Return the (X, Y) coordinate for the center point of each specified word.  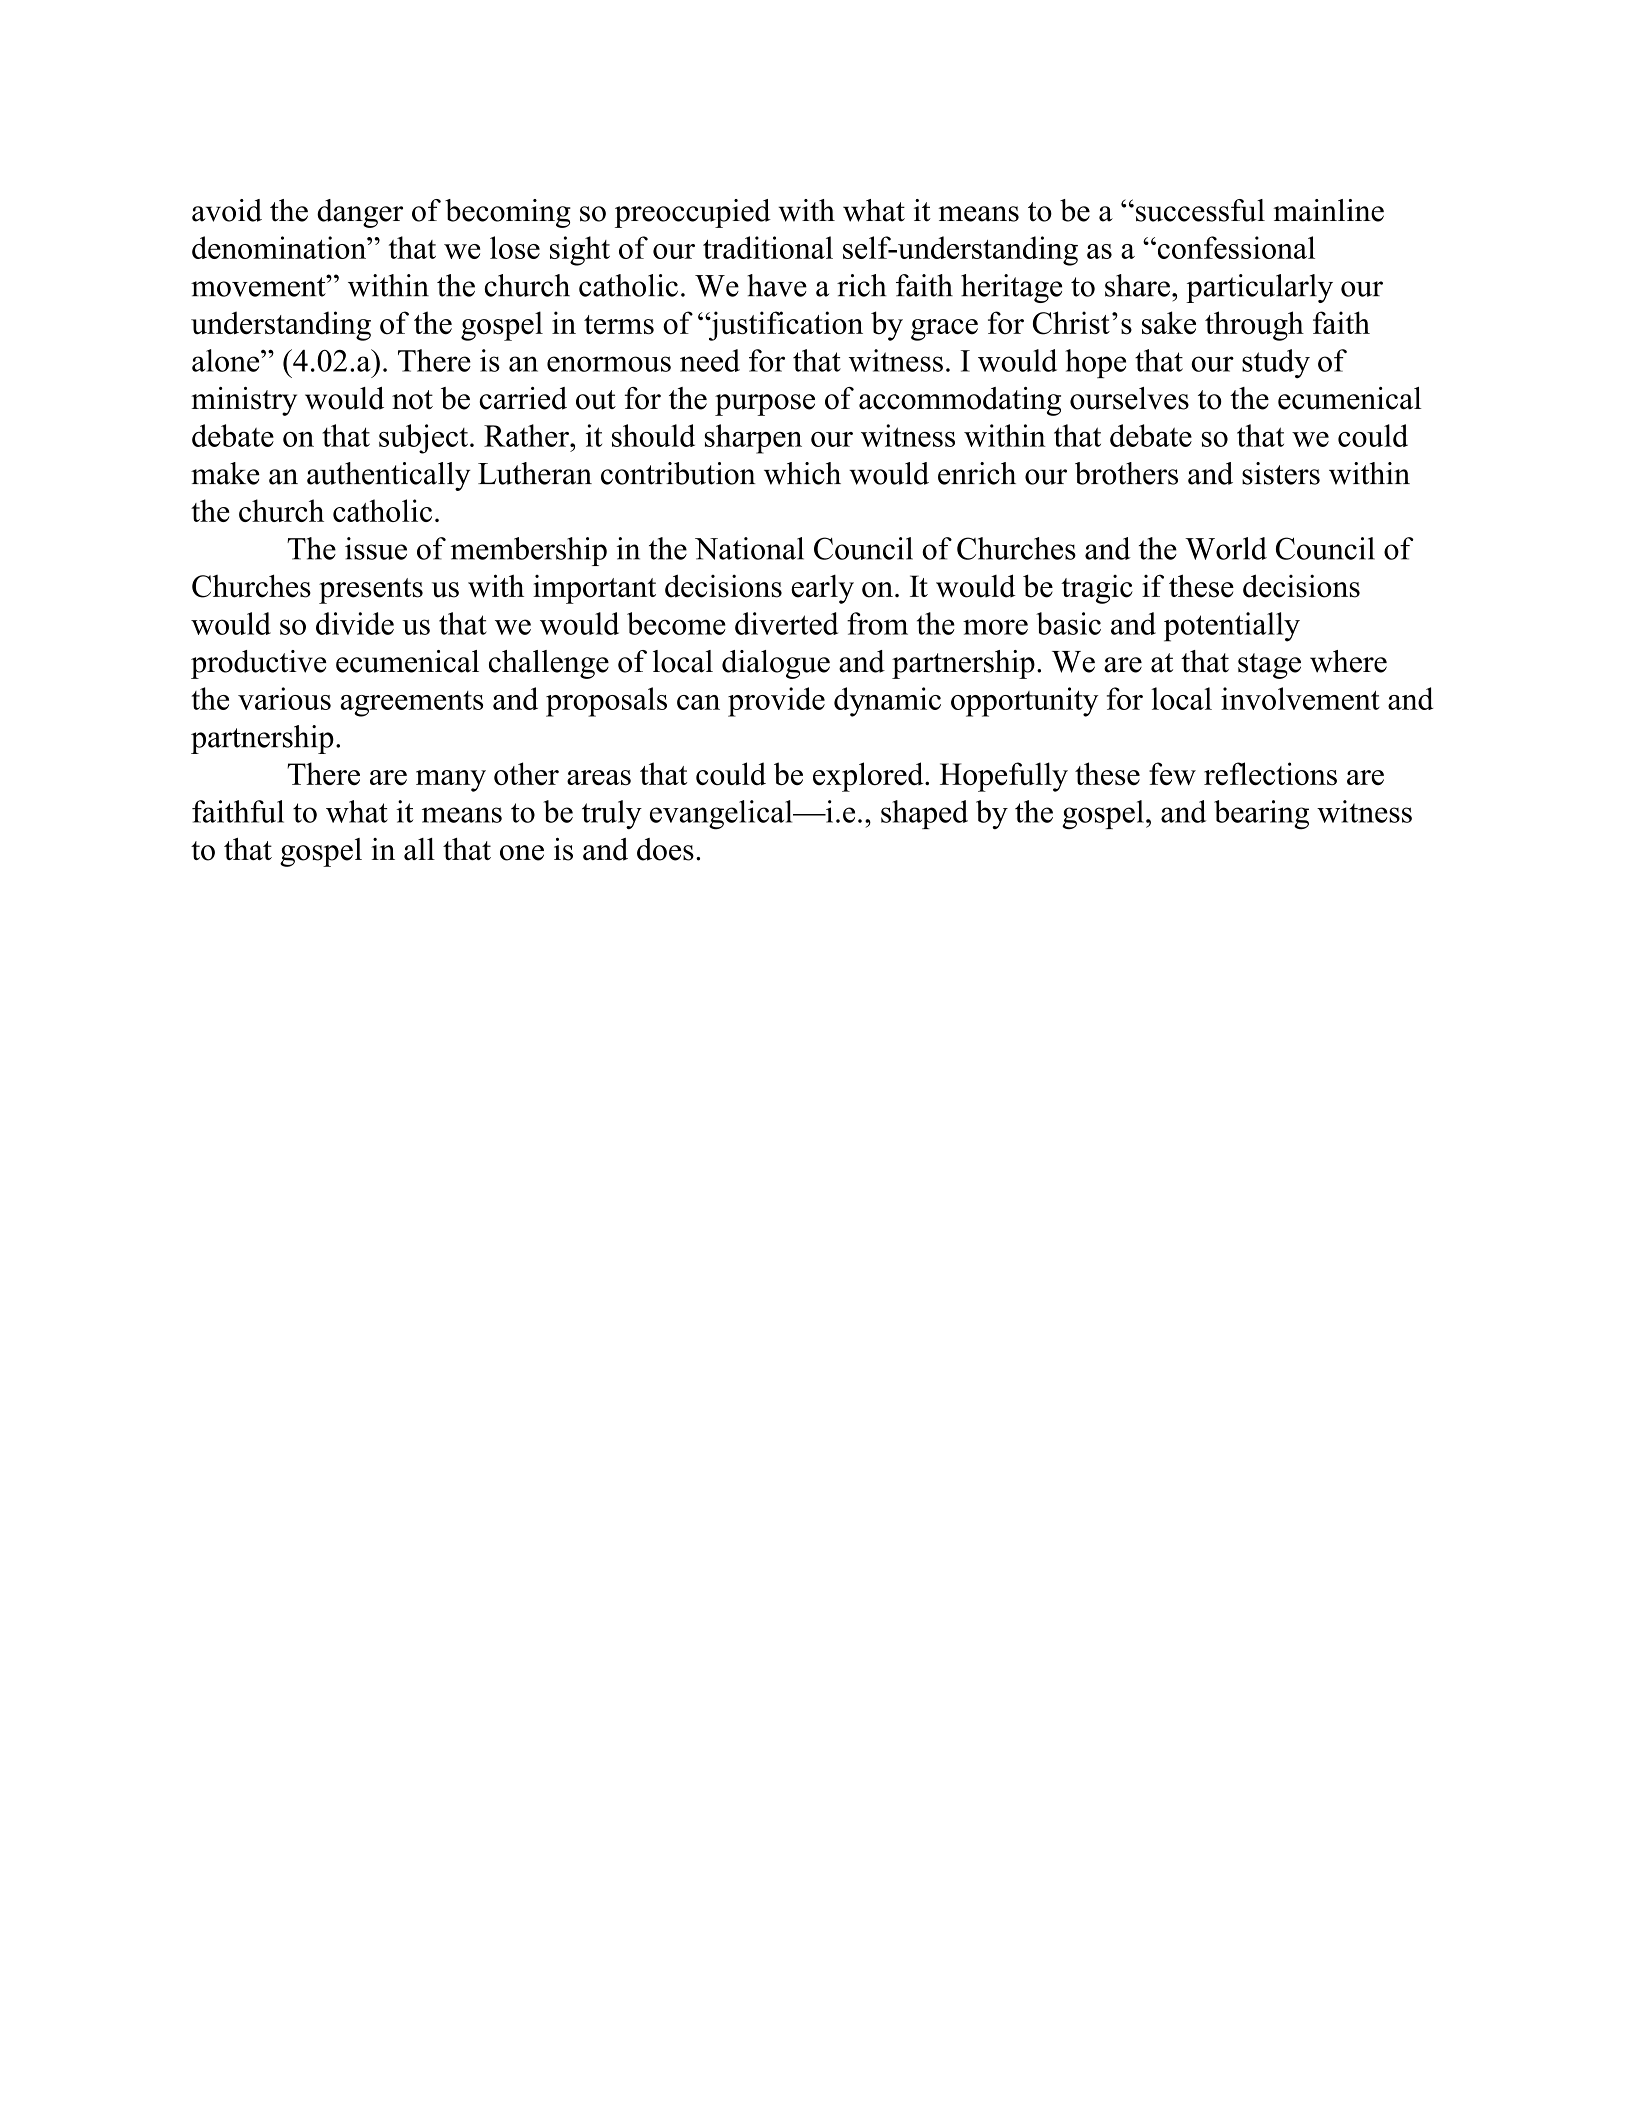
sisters (1281, 473)
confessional (1235, 247)
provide (776, 702)
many (451, 781)
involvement (1300, 698)
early (822, 589)
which (802, 473)
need (710, 360)
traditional (768, 247)
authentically (389, 476)
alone (227, 360)
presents (371, 591)
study (1276, 364)
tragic (1097, 589)
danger (360, 213)
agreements (411, 704)
